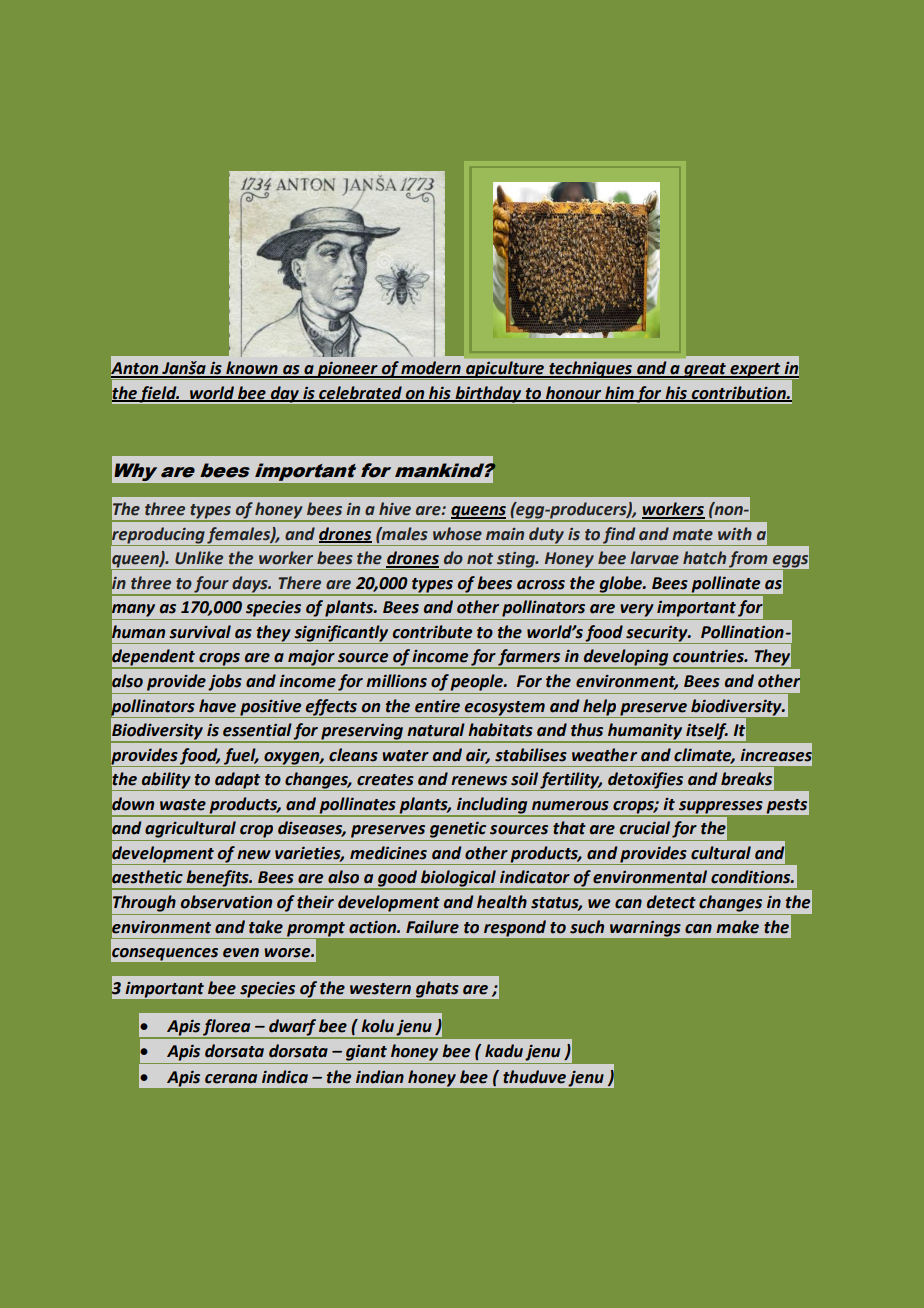  Describe the element at coordinates (645, 828) in the image. I see `crucial` at that location.
